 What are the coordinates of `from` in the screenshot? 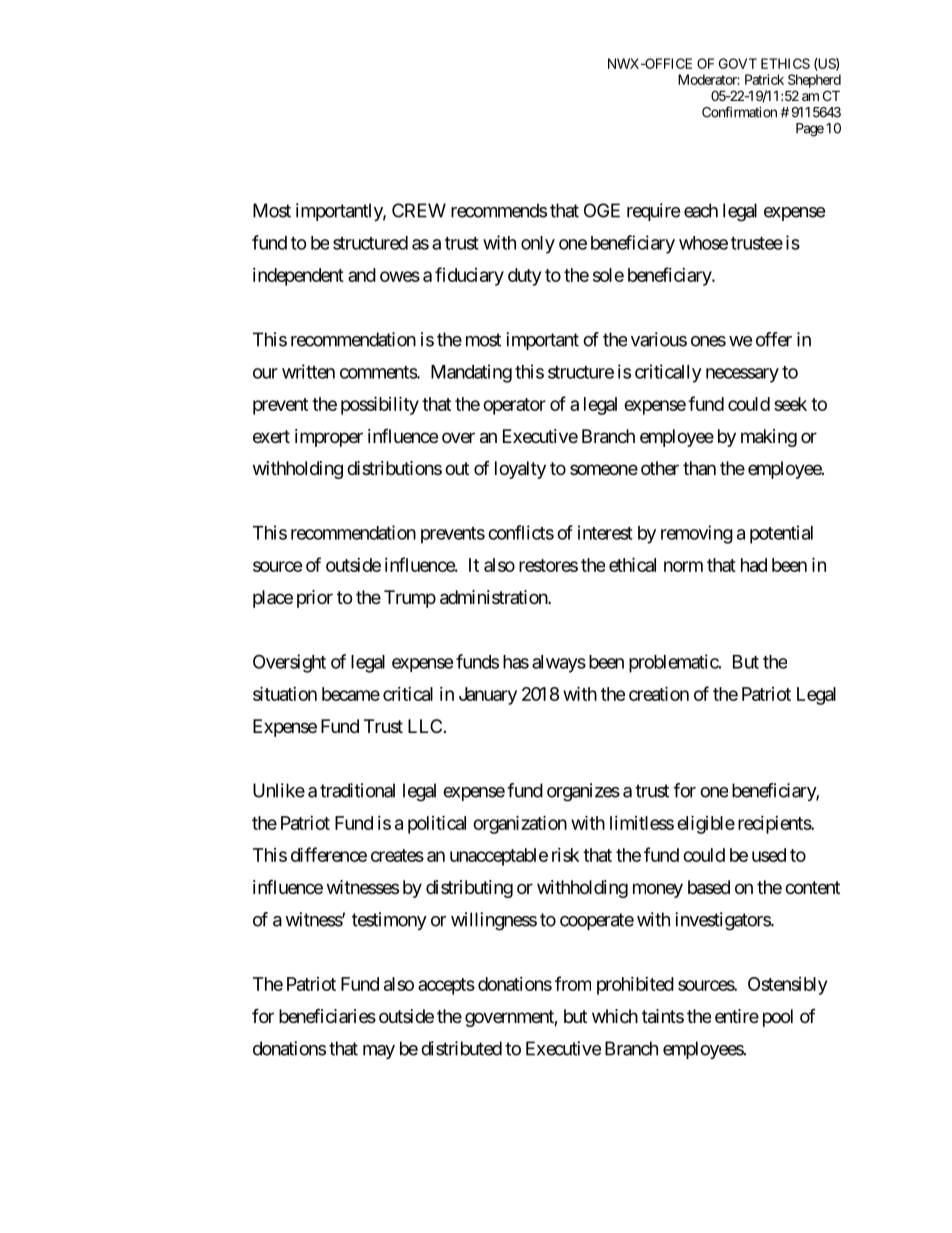 It's located at (573, 983).
